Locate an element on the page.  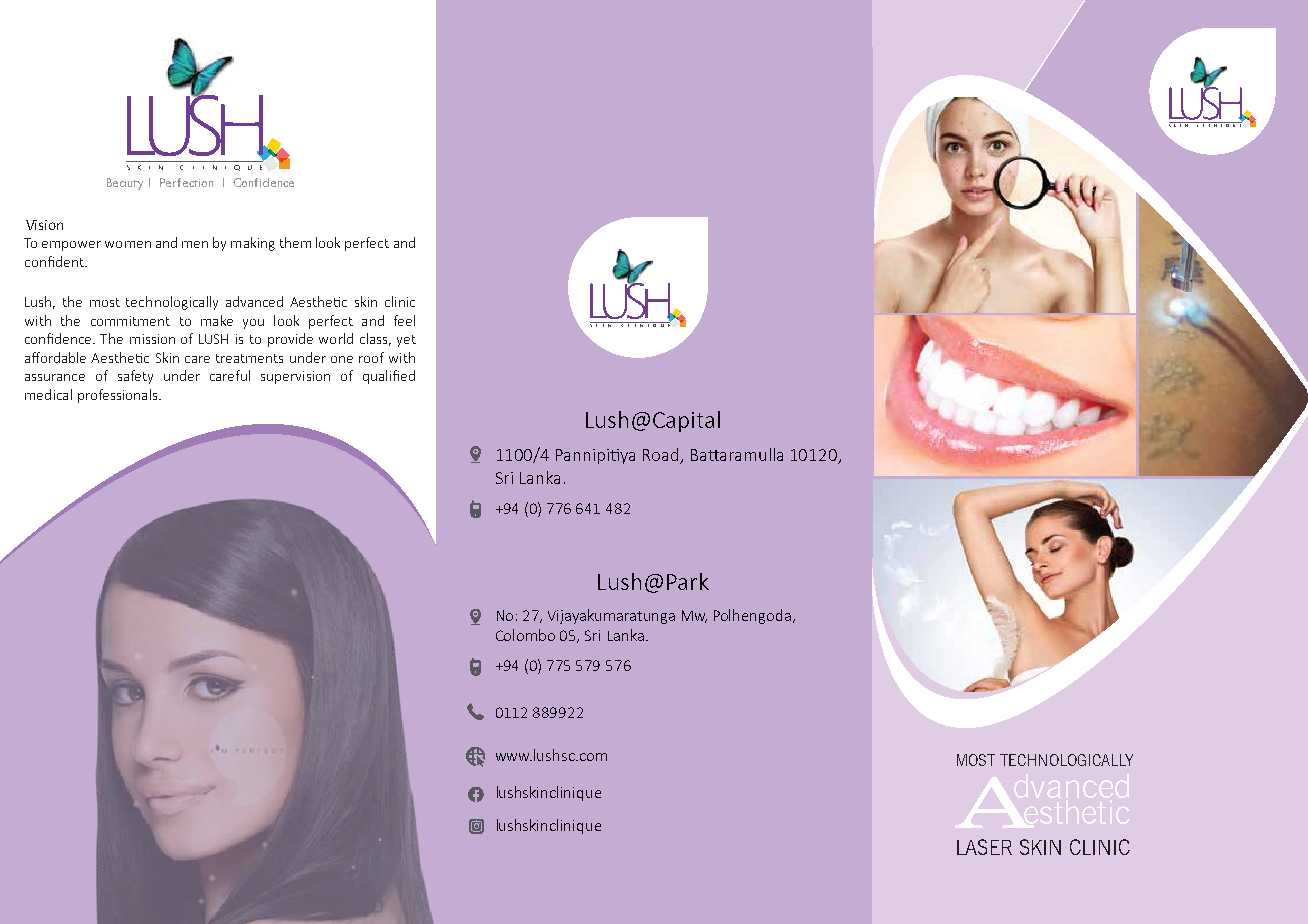
Road is located at coordinates (662, 456).
